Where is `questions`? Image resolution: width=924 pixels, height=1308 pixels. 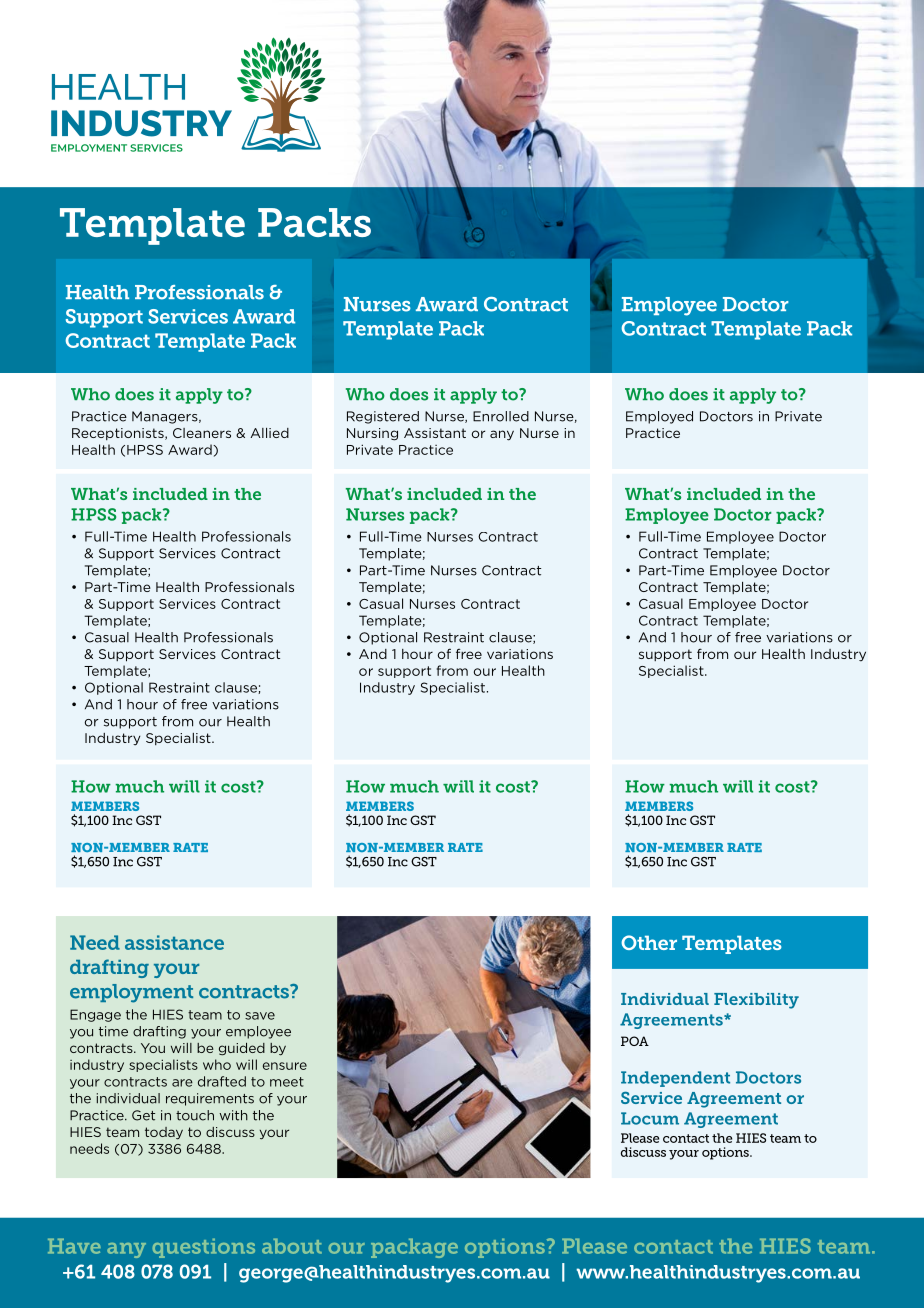
questions is located at coordinates (203, 1248).
